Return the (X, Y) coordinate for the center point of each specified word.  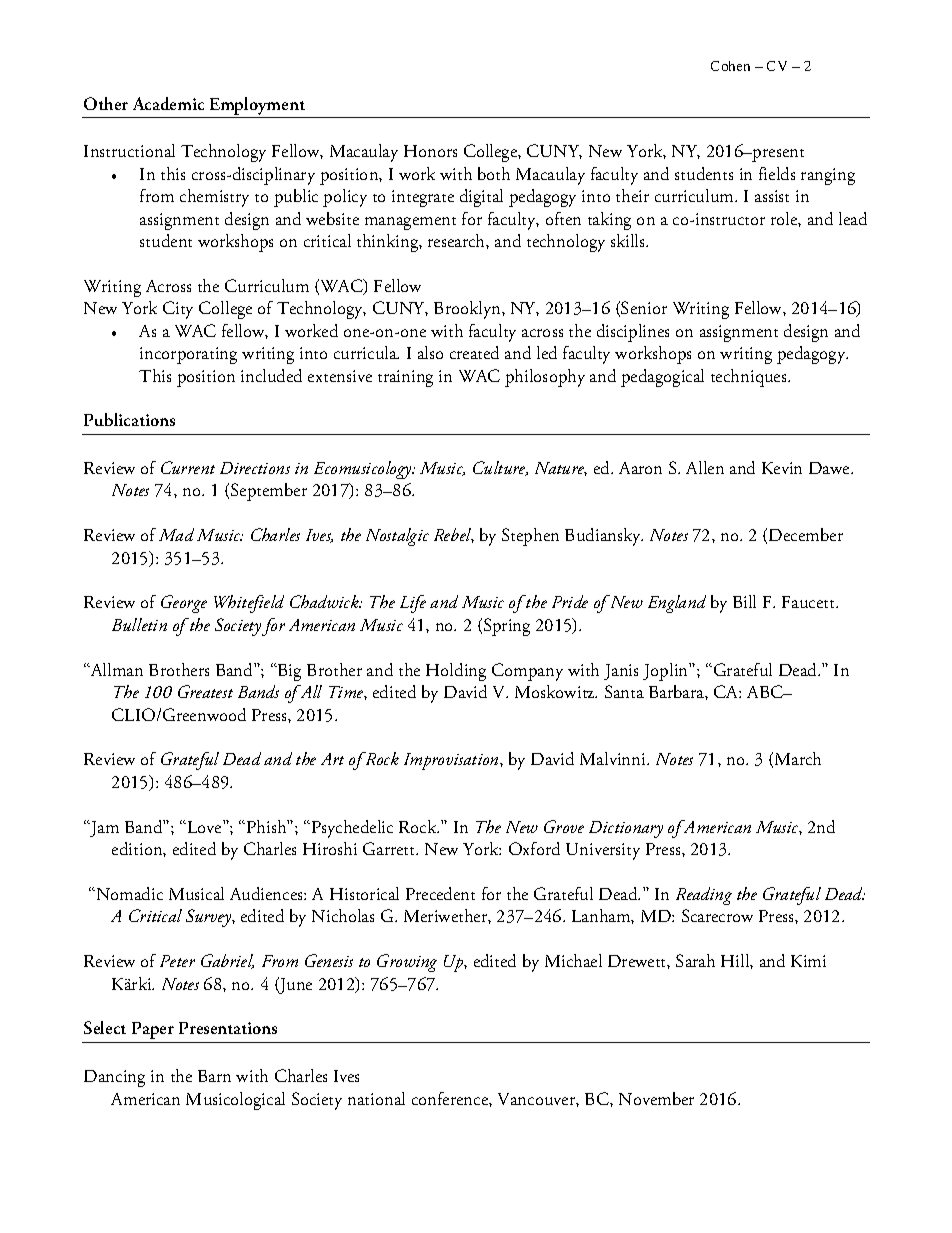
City (178, 310)
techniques (750, 378)
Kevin (782, 468)
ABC (766, 691)
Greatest (205, 691)
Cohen (730, 66)
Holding (456, 672)
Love (204, 826)
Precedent (440, 893)
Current (188, 467)
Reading (704, 896)
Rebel (454, 535)
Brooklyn (468, 310)
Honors (430, 151)
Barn (214, 1076)
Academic (168, 103)
